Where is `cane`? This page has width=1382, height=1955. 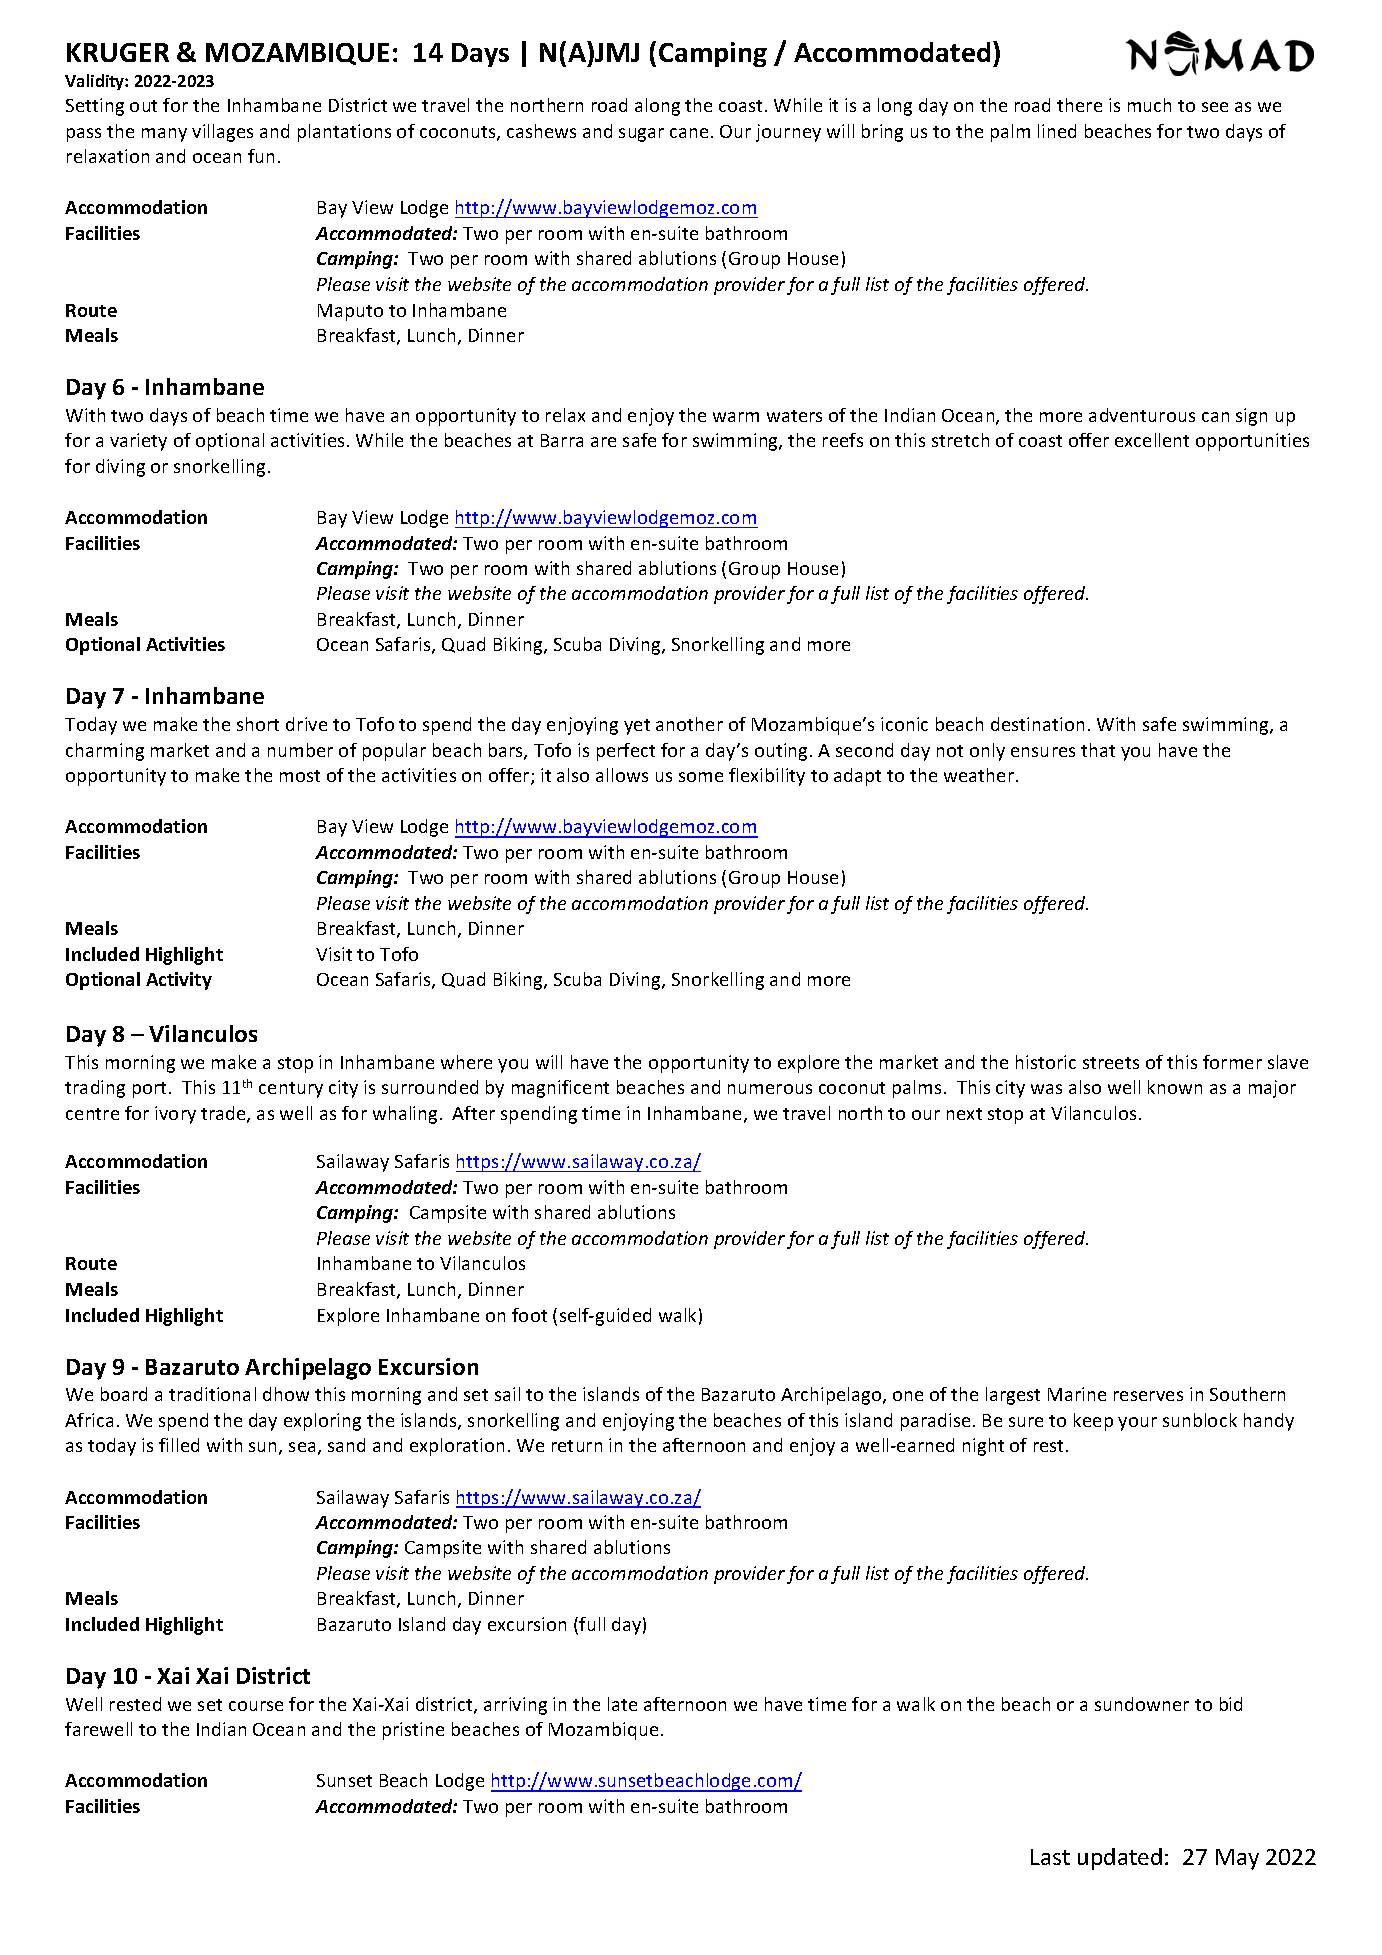 cane is located at coordinates (689, 133).
